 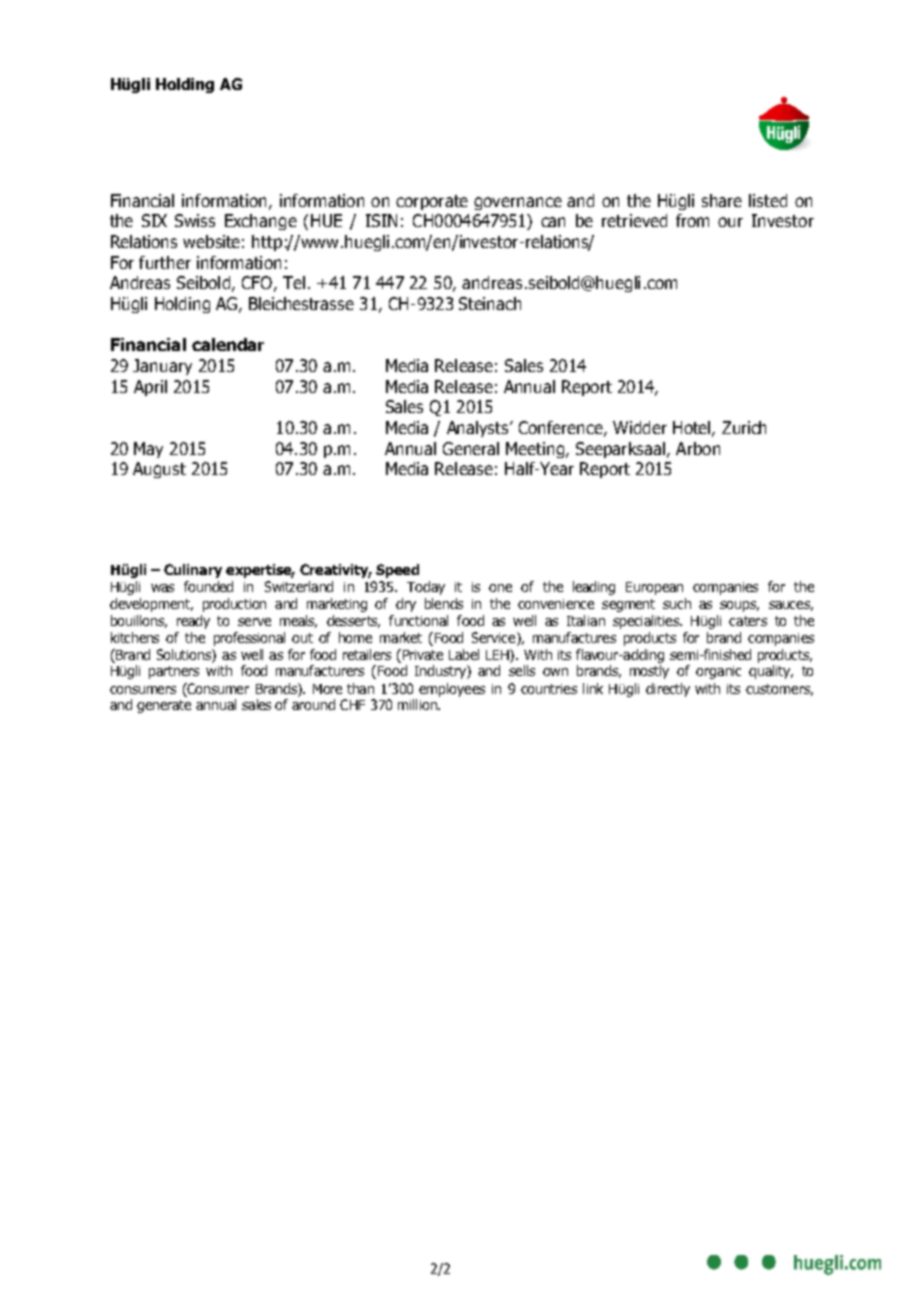 What do you see at coordinates (174, 672) in the image?
I see `partners` at bounding box center [174, 672].
